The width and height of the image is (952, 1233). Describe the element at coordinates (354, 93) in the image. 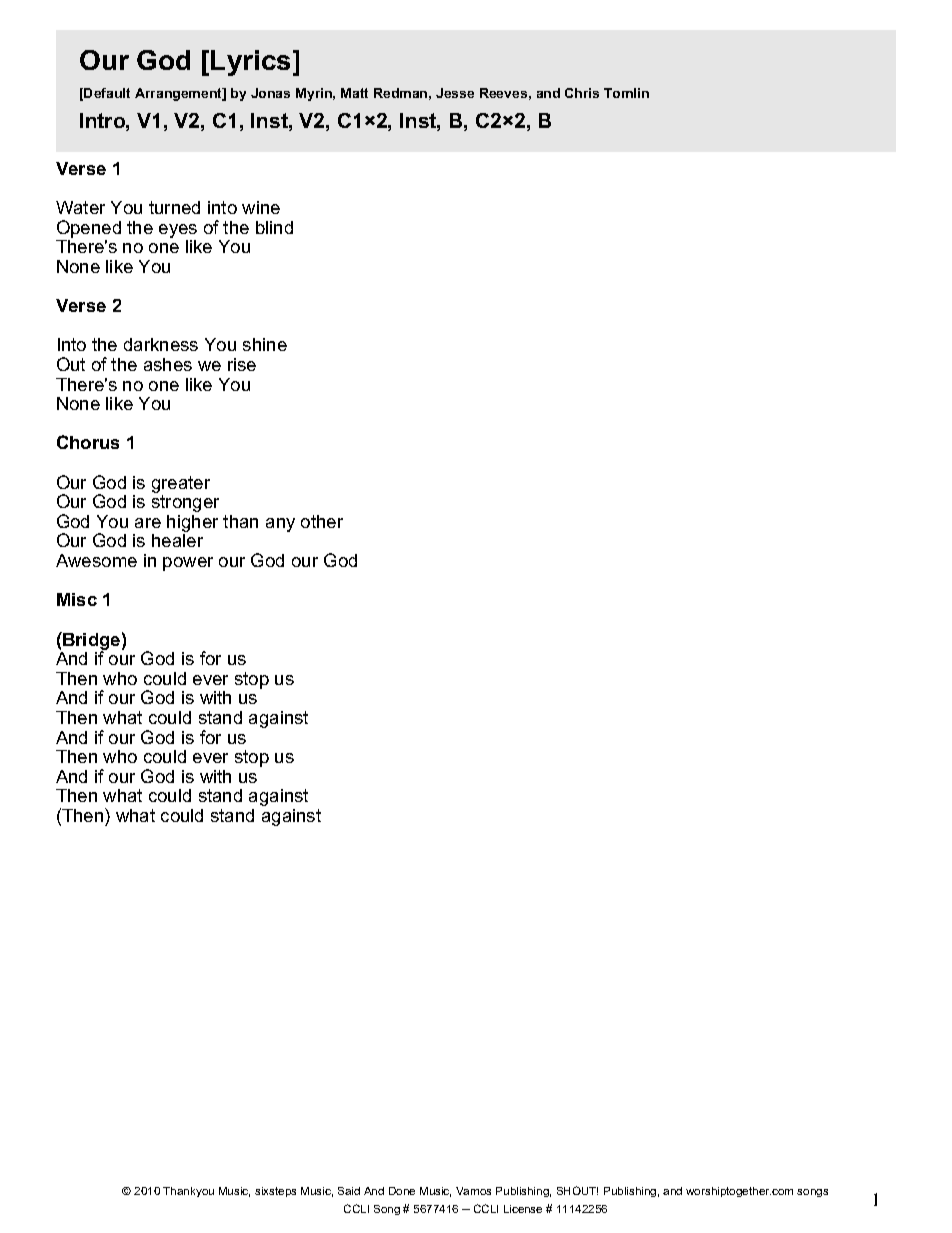

I see `Matt` at that location.
